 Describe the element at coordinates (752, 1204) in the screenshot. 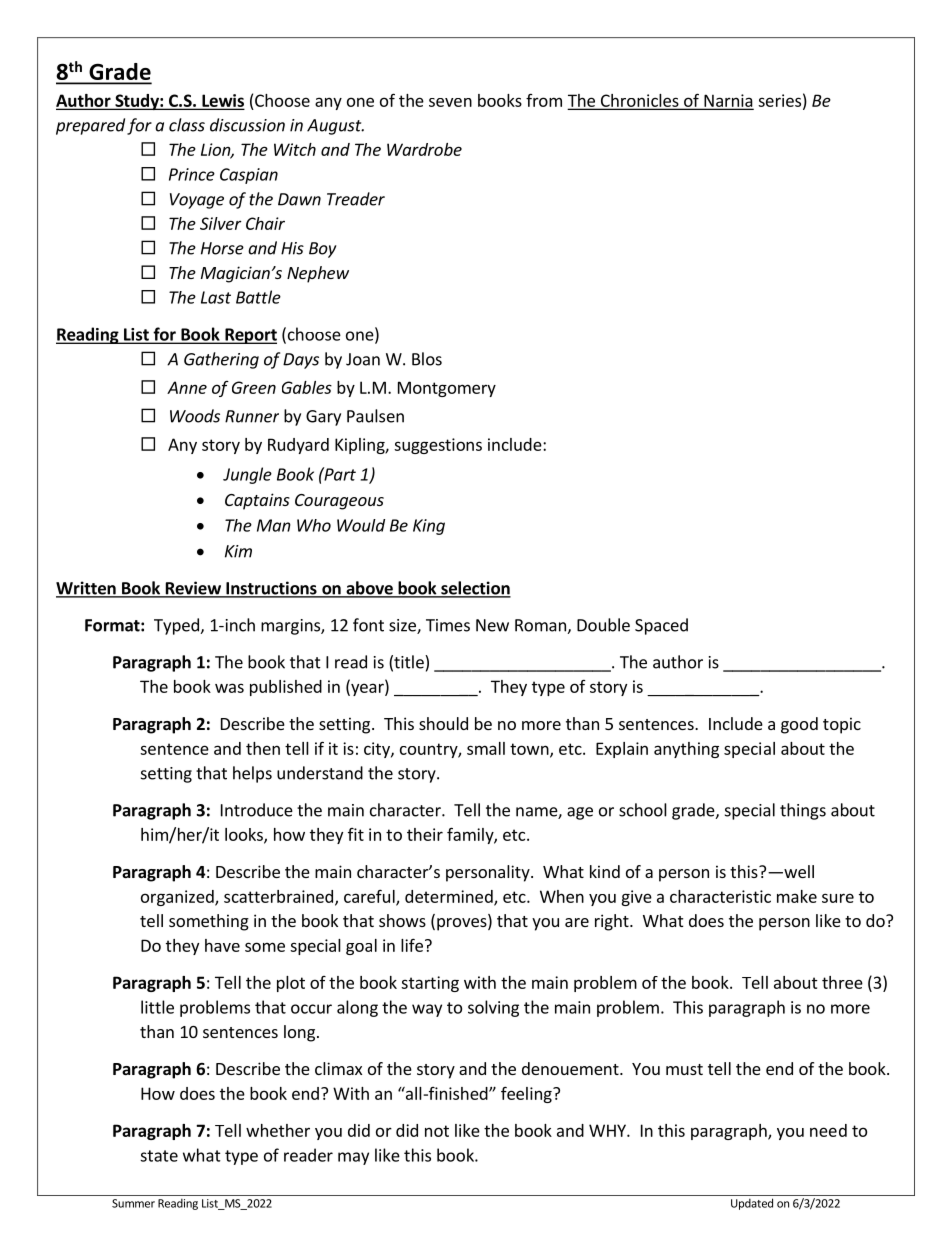

I see `Updated` at that location.
